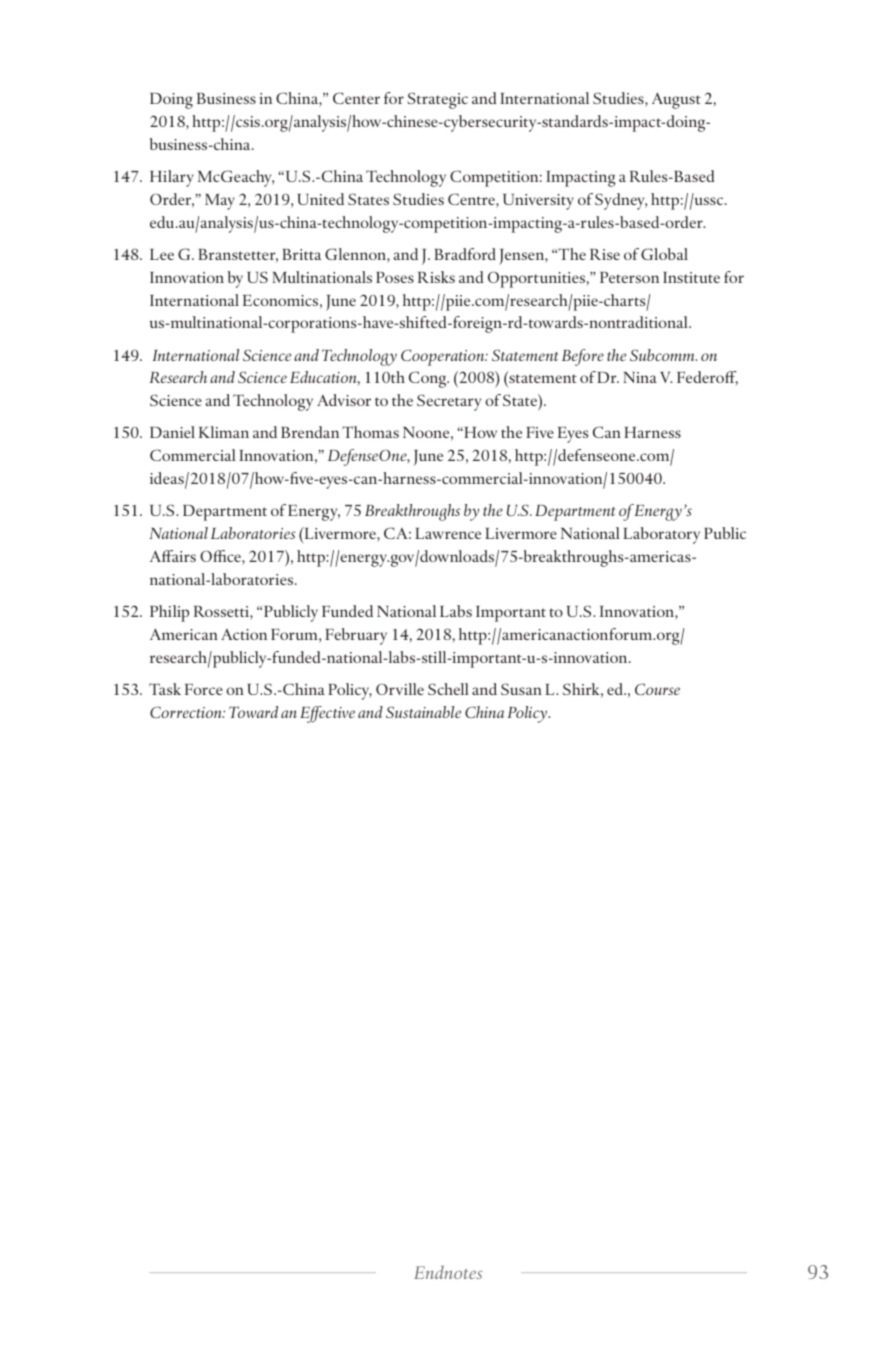  I want to click on Lawrence, so click(448, 533).
